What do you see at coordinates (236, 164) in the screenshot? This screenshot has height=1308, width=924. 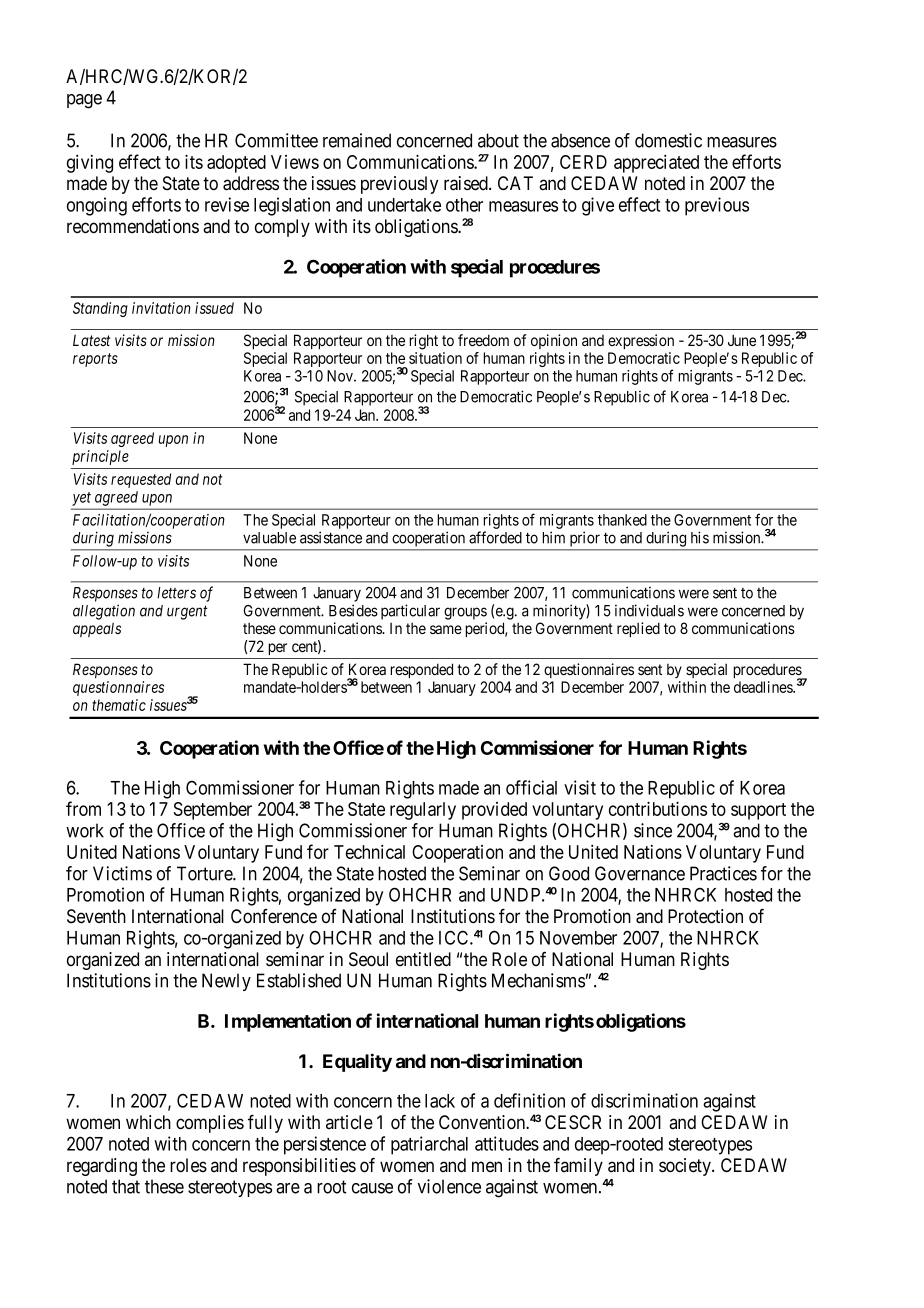 I see `adopted` at bounding box center [236, 164].
